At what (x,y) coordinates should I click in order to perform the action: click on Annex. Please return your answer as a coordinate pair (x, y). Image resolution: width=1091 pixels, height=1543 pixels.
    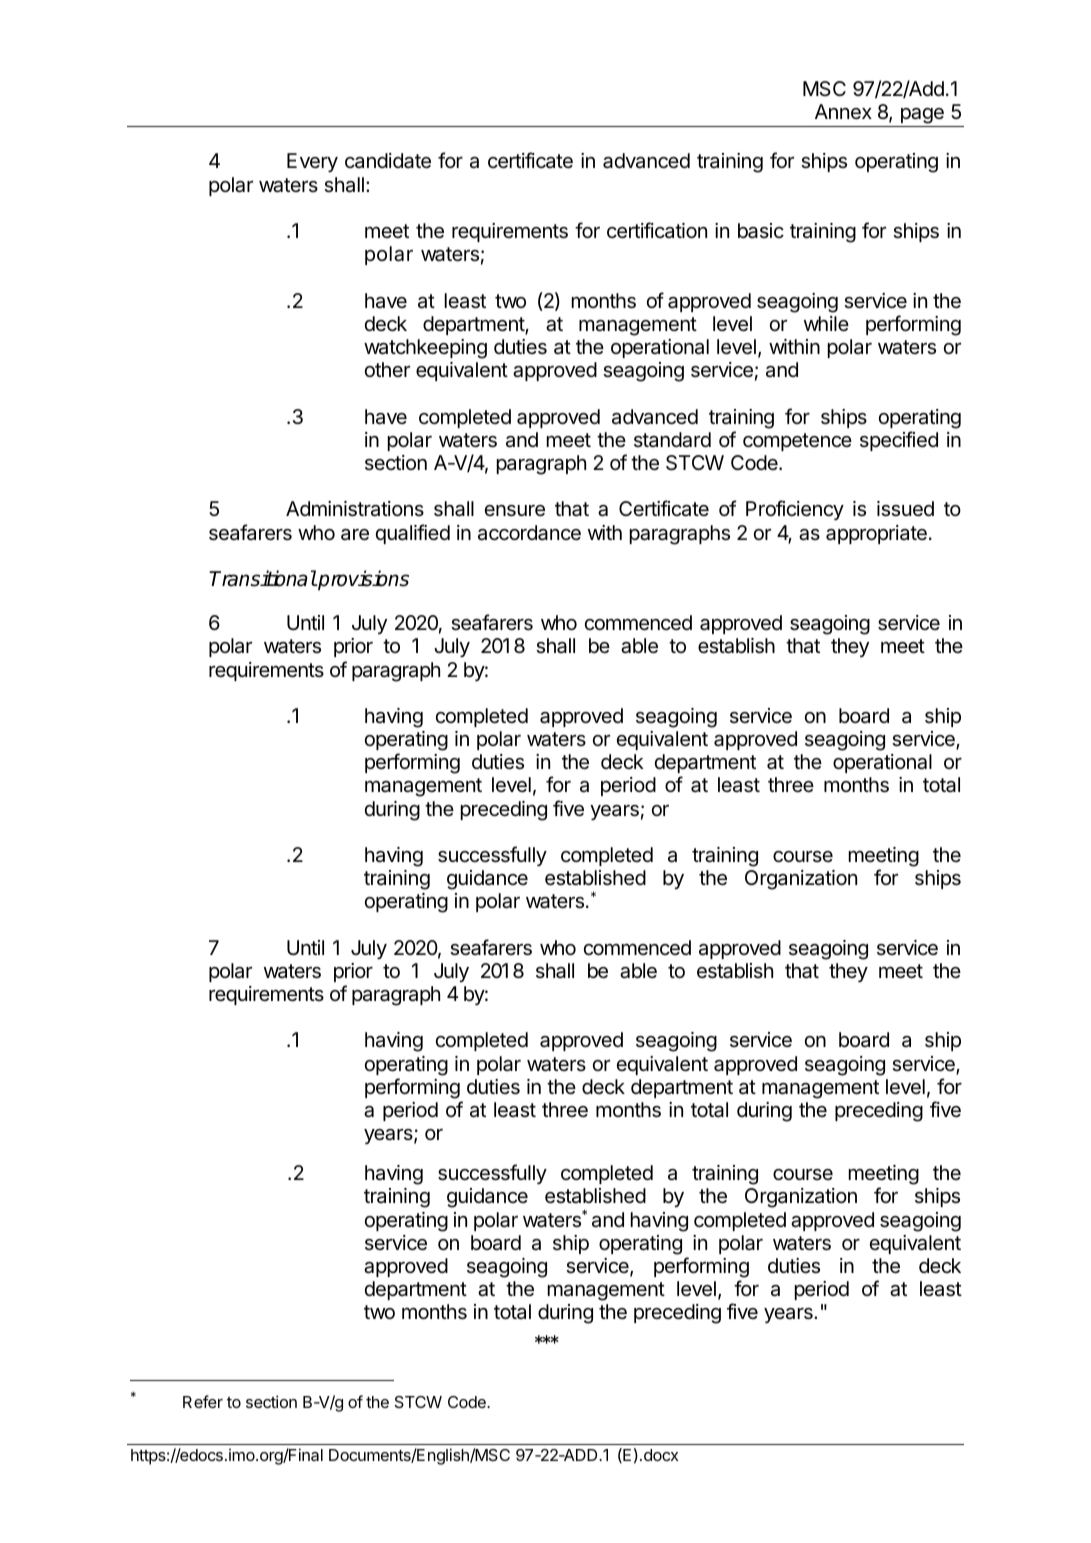
    Looking at the image, I should click on (843, 112).
